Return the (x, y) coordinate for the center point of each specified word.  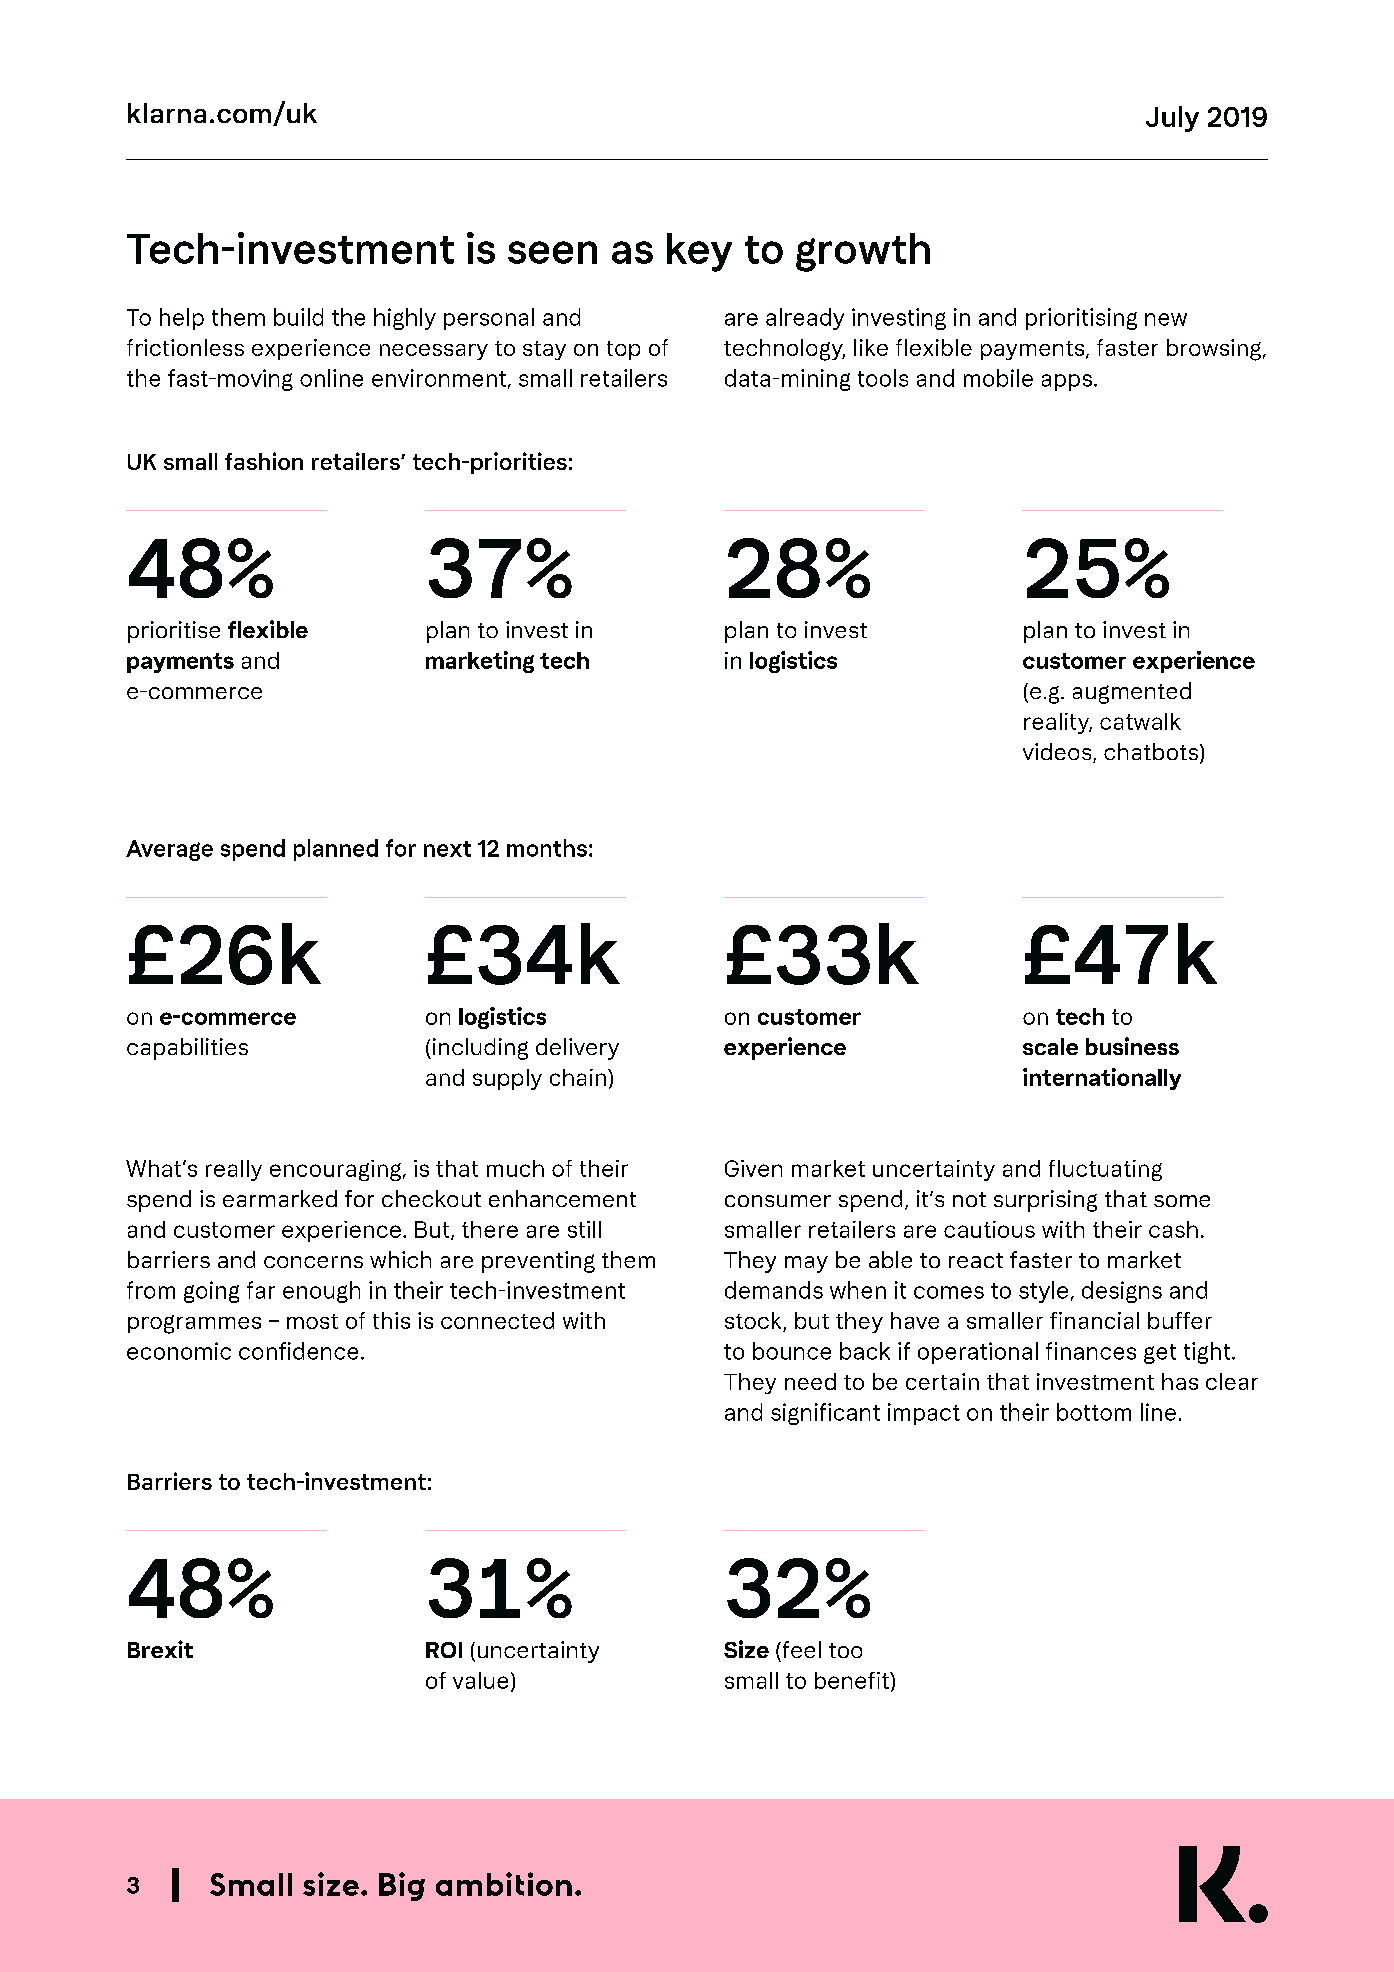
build (298, 317)
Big (402, 1886)
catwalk (1140, 721)
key (699, 252)
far (261, 1290)
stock (754, 1322)
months (547, 848)
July (1172, 119)
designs (1122, 1292)
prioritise (174, 632)
